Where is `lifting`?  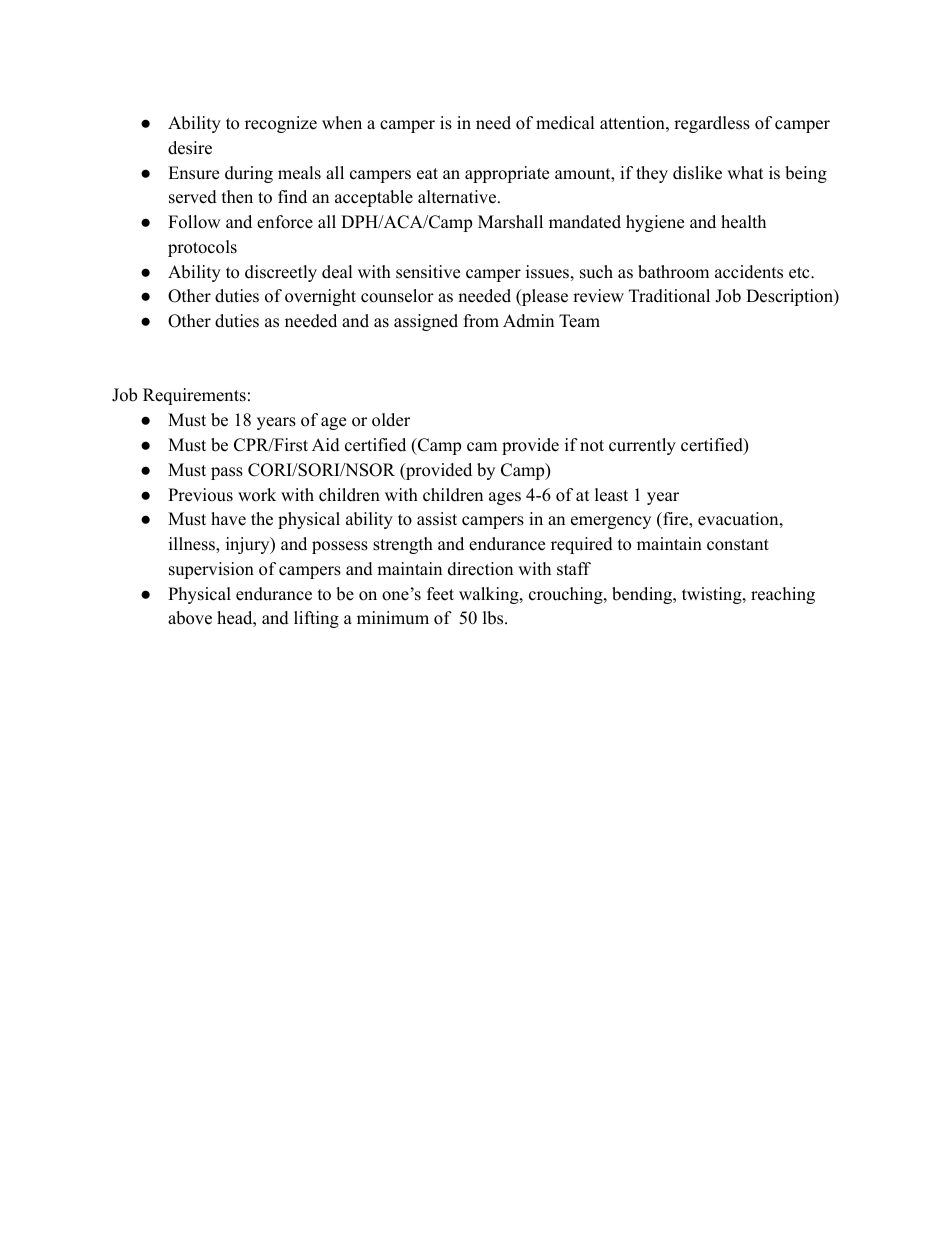 lifting is located at coordinates (316, 619).
